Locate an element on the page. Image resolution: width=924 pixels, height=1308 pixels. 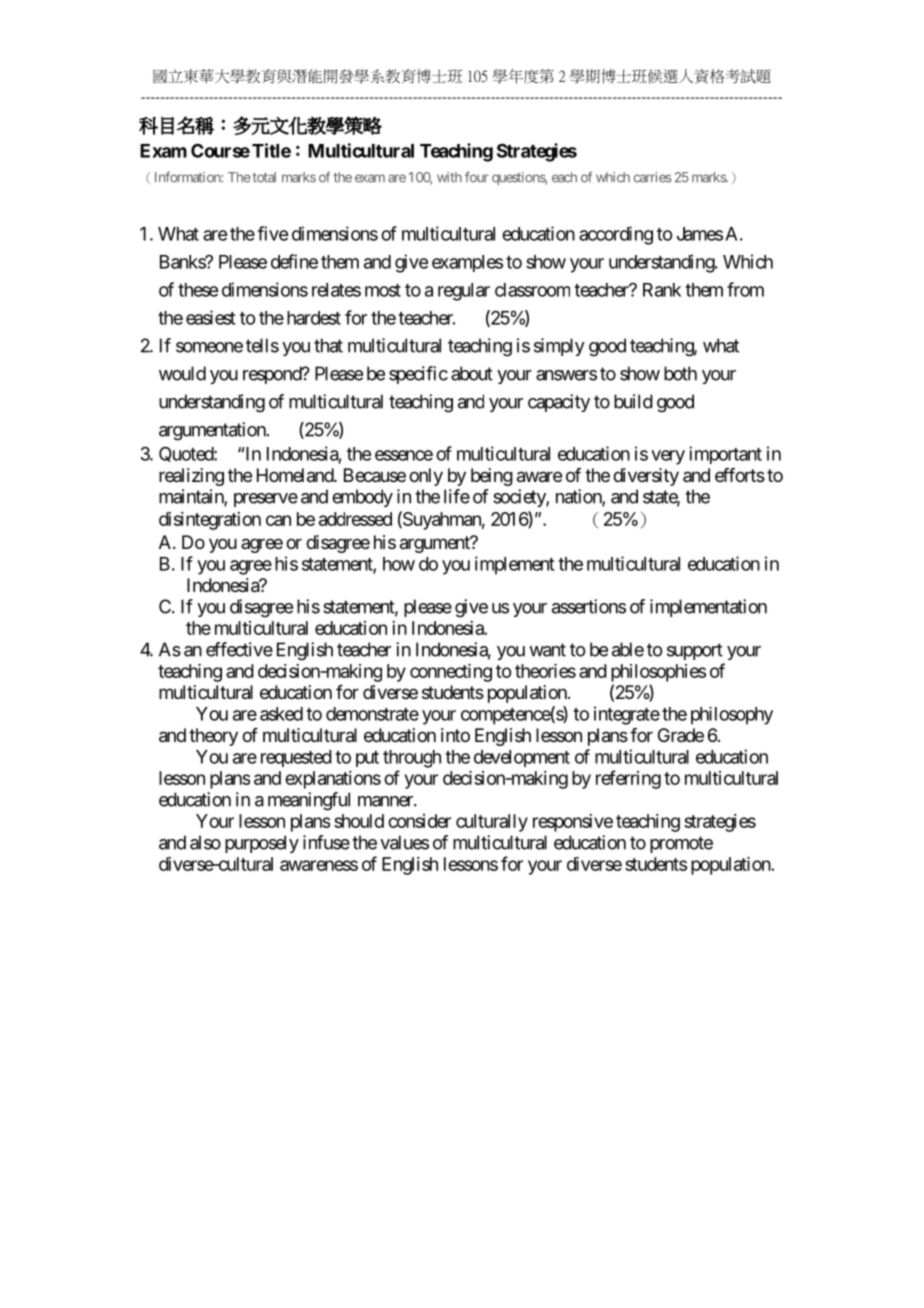
respond is located at coordinates (273, 375).
